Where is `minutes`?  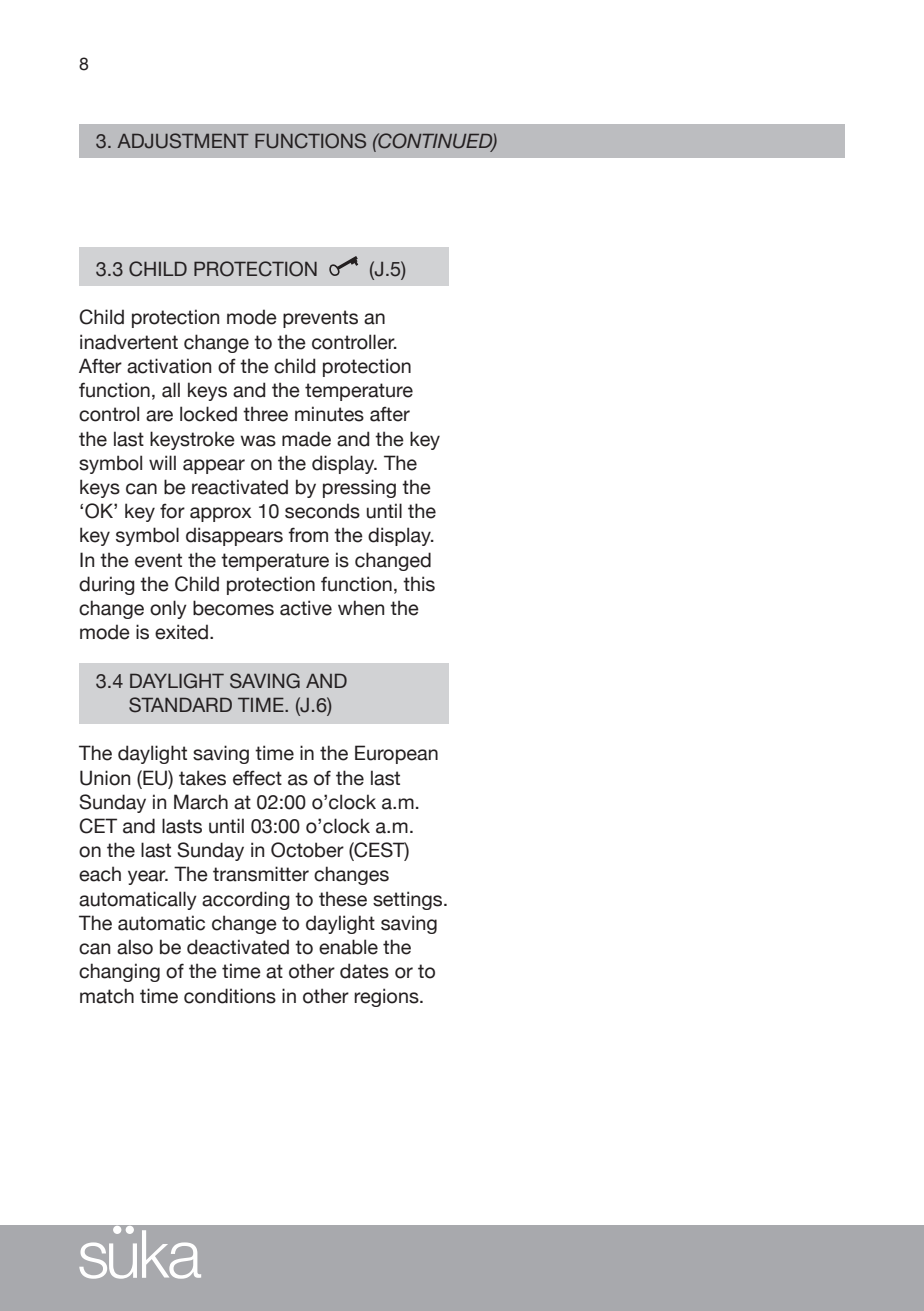
minutes is located at coordinates (329, 414).
